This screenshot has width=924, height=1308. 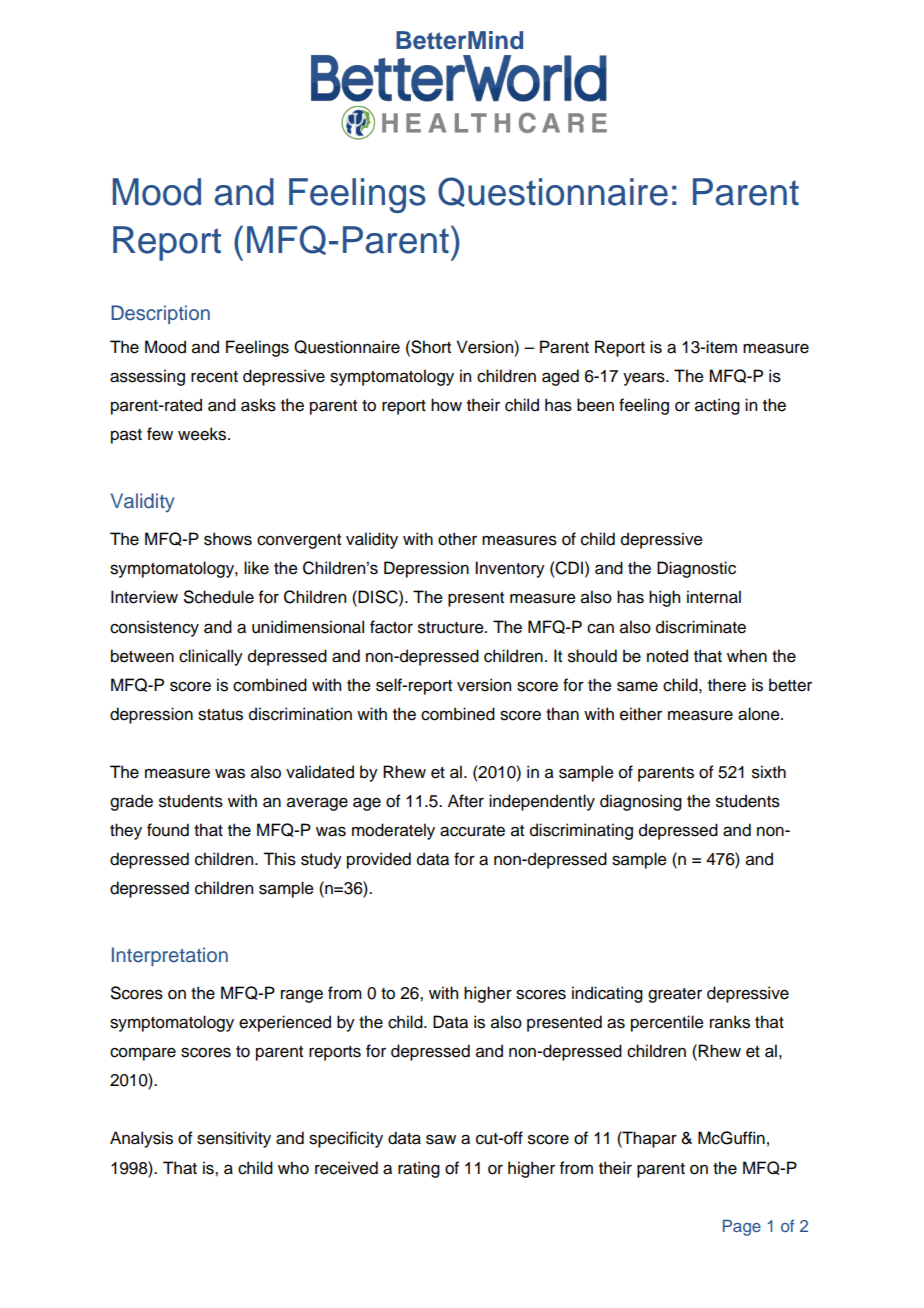 I want to click on shows, so click(x=228, y=539).
